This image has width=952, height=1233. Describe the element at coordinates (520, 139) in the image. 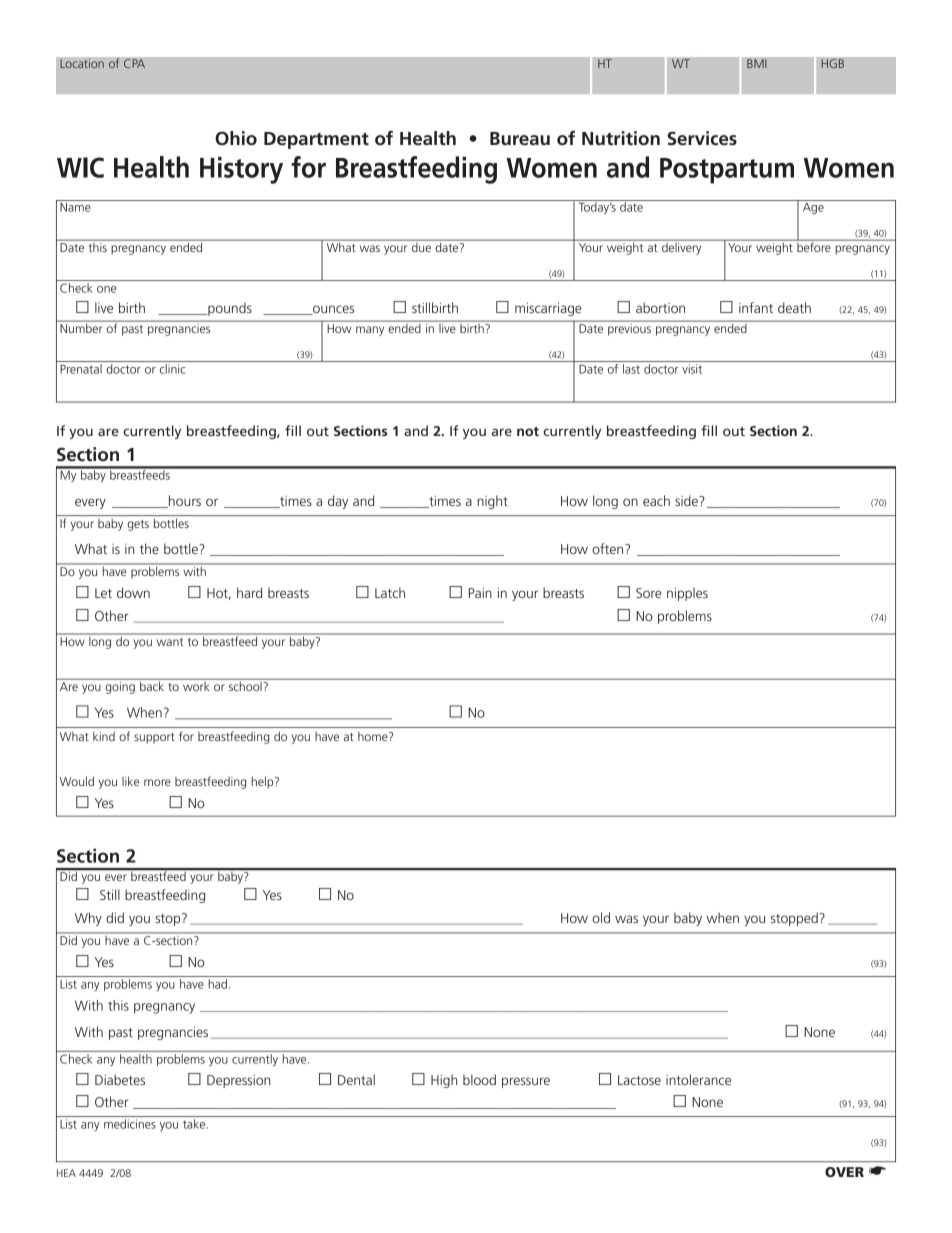

I see `Bureau` at that location.
